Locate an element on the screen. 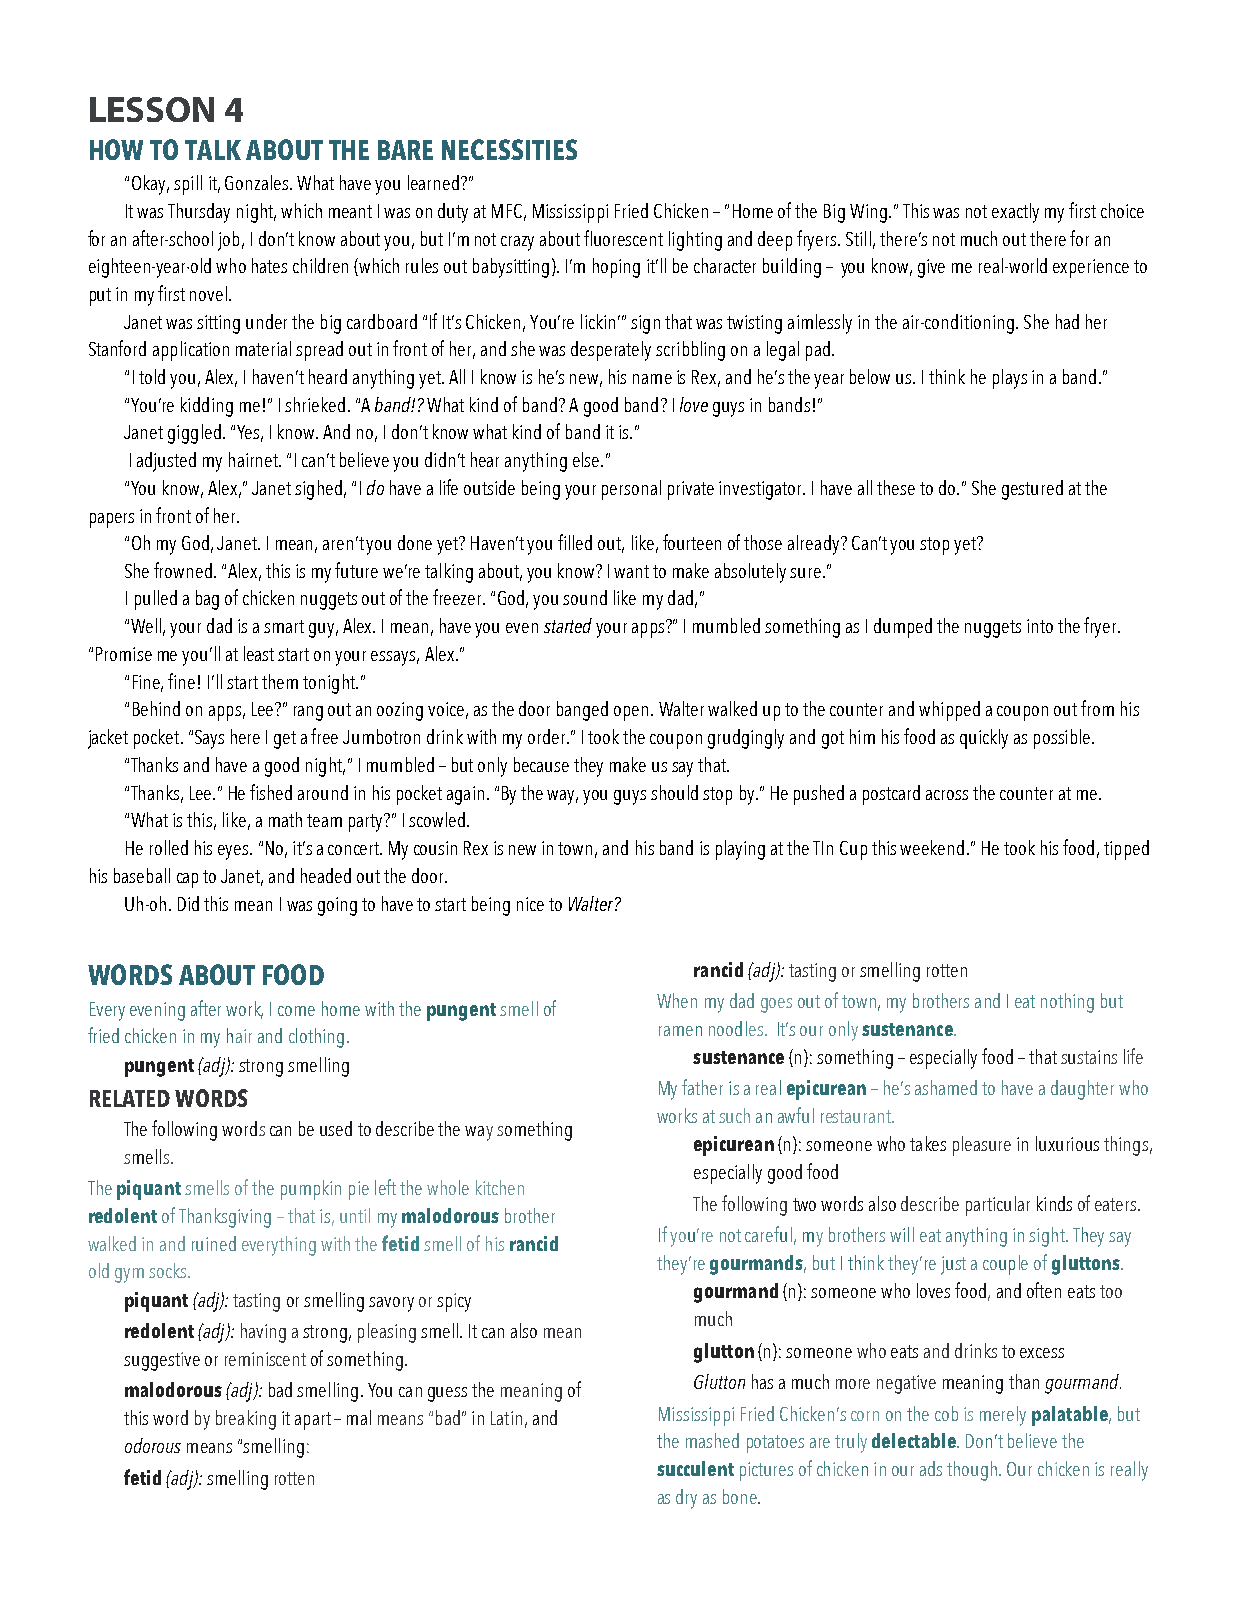  though is located at coordinates (973, 1471).
